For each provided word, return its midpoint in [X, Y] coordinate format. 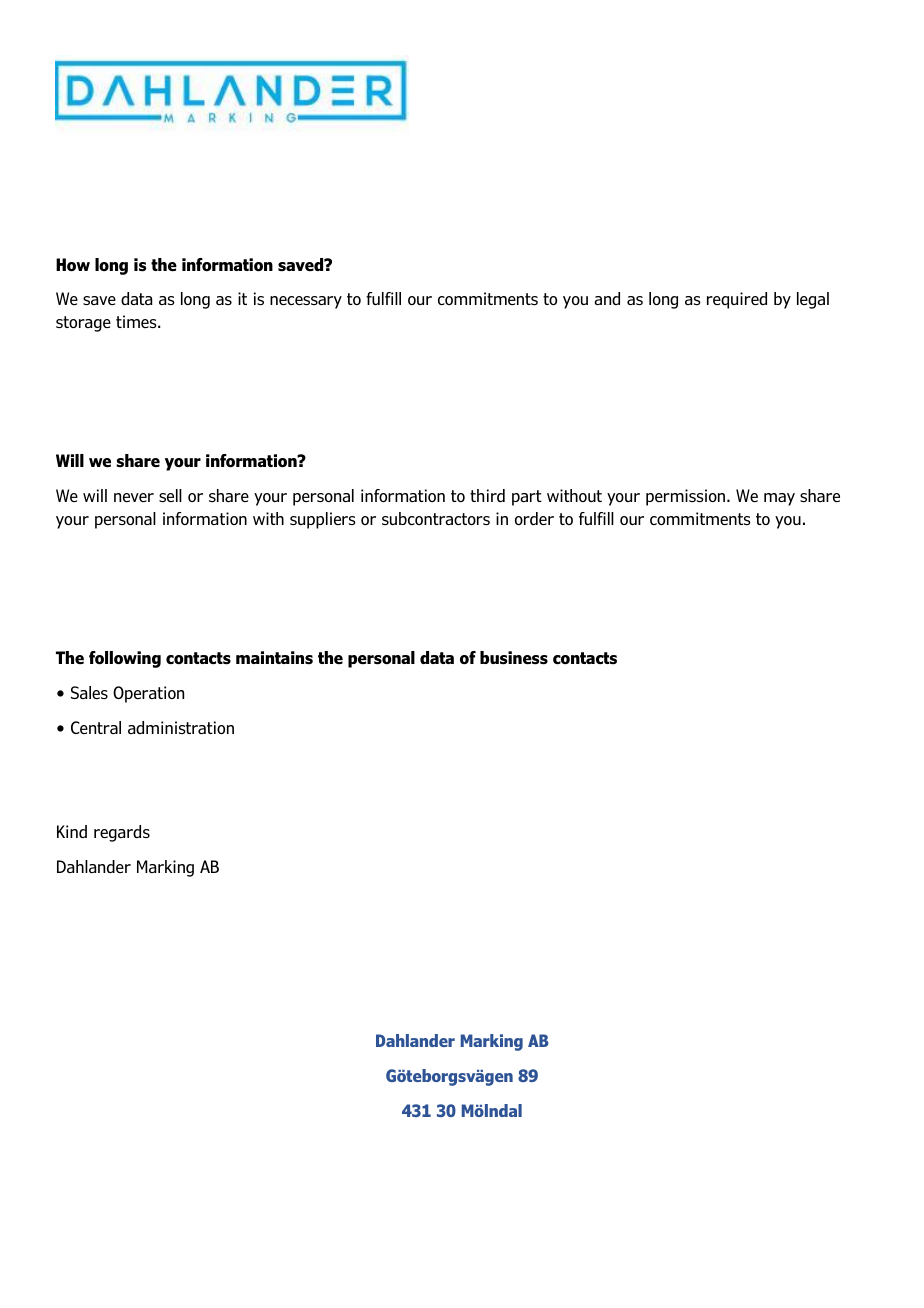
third [487, 495]
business [514, 658]
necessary [306, 302]
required [737, 300]
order [534, 518]
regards [122, 833]
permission [687, 497]
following [125, 659]
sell [170, 495]
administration [181, 727]
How [73, 264]
